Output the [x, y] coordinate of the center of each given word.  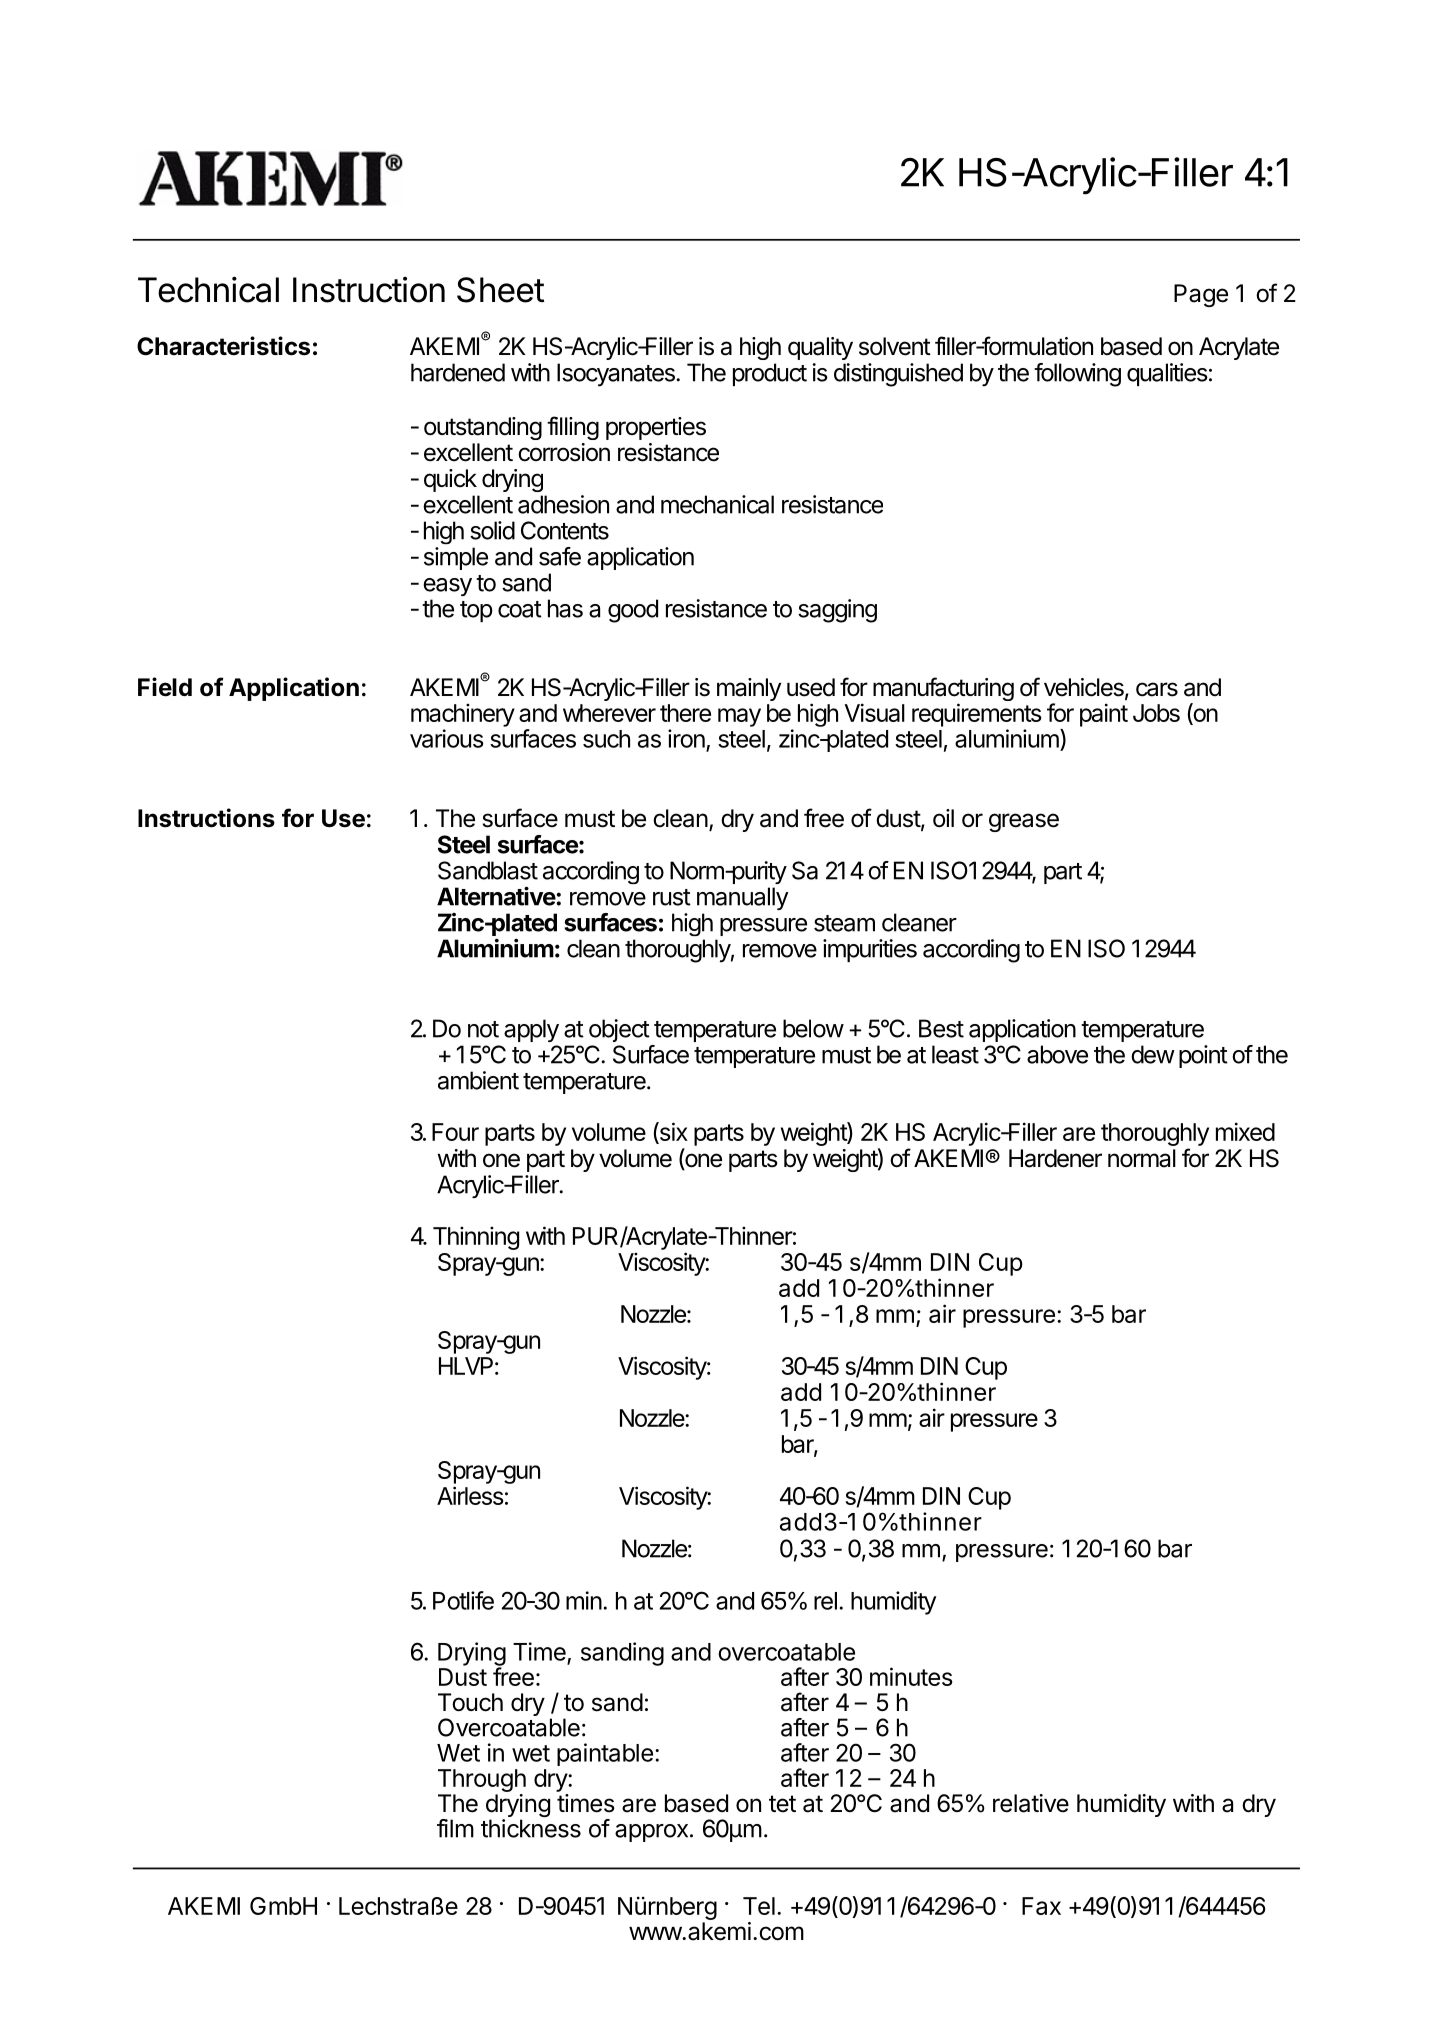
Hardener [1055, 1158]
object [619, 1030]
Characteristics [223, 346]
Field [165, 687]
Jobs [1156, 713]
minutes [911, 1676]
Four [455, 1132]
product [770, 374]
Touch [470, 1702]
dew [1153, 1054]
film [455, 1828]
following [1077, 375]
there [685, 713]
